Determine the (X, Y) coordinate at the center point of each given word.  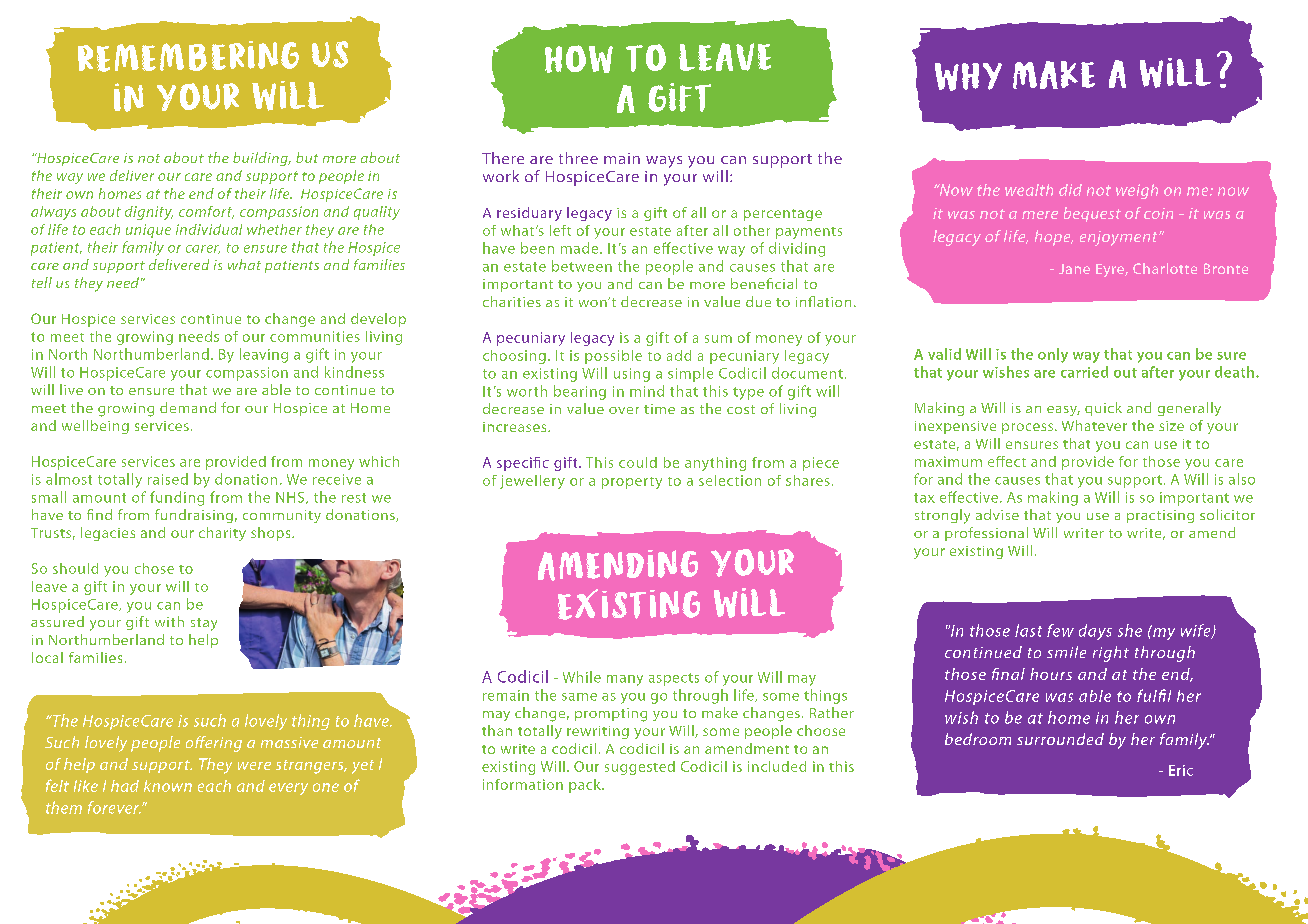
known (168, 786)
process (1029, 428)
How (579, 59)
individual (209, 229)
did (1070, 190)
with (169, 621)
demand (188, 407)
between (582, 266)
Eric (1181, 770)
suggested (640, 768)
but (307, 157)
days (1095, 632)
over (624, 410)
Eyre (1111, 270)
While (582, 677)
